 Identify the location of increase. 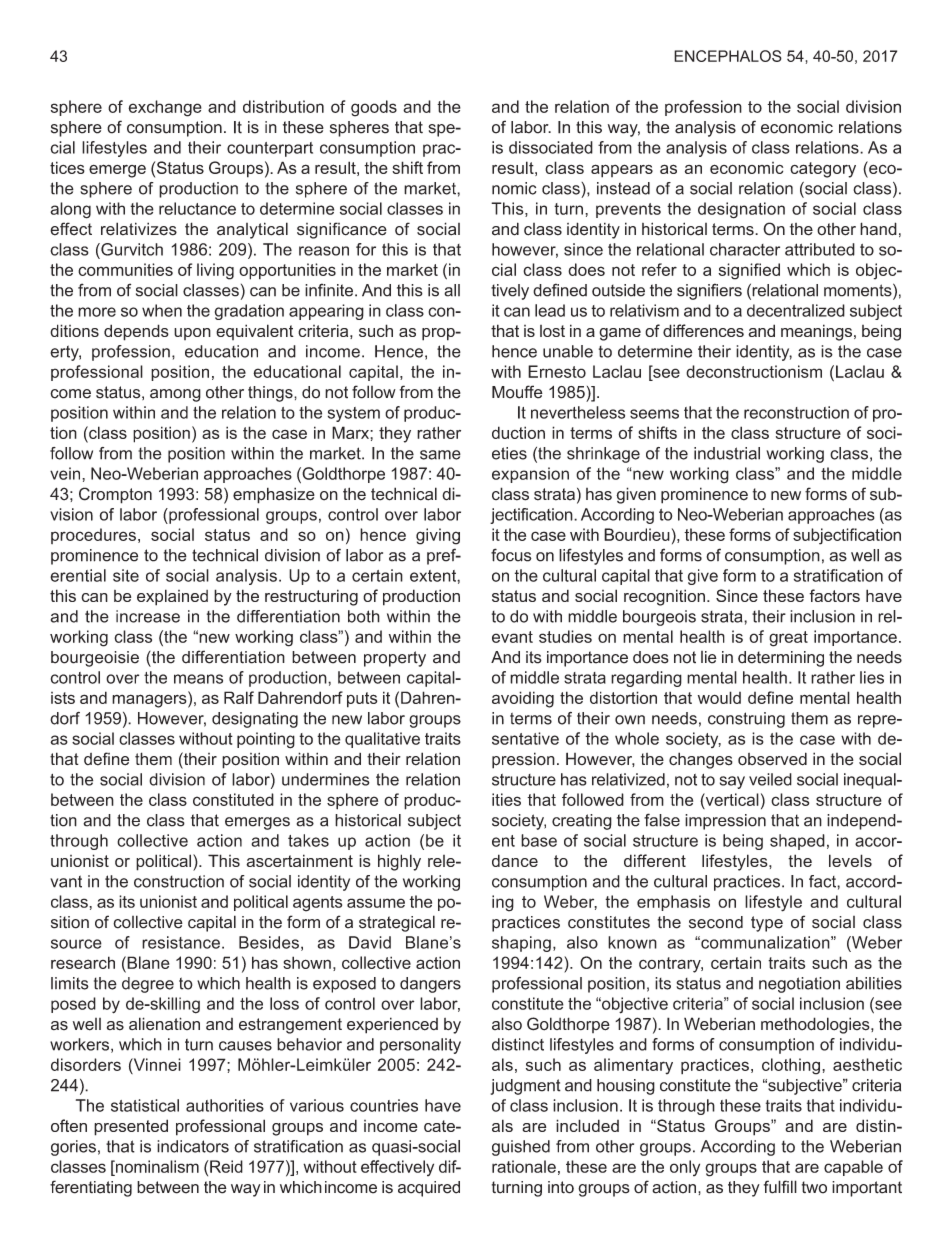
(148, 616).
